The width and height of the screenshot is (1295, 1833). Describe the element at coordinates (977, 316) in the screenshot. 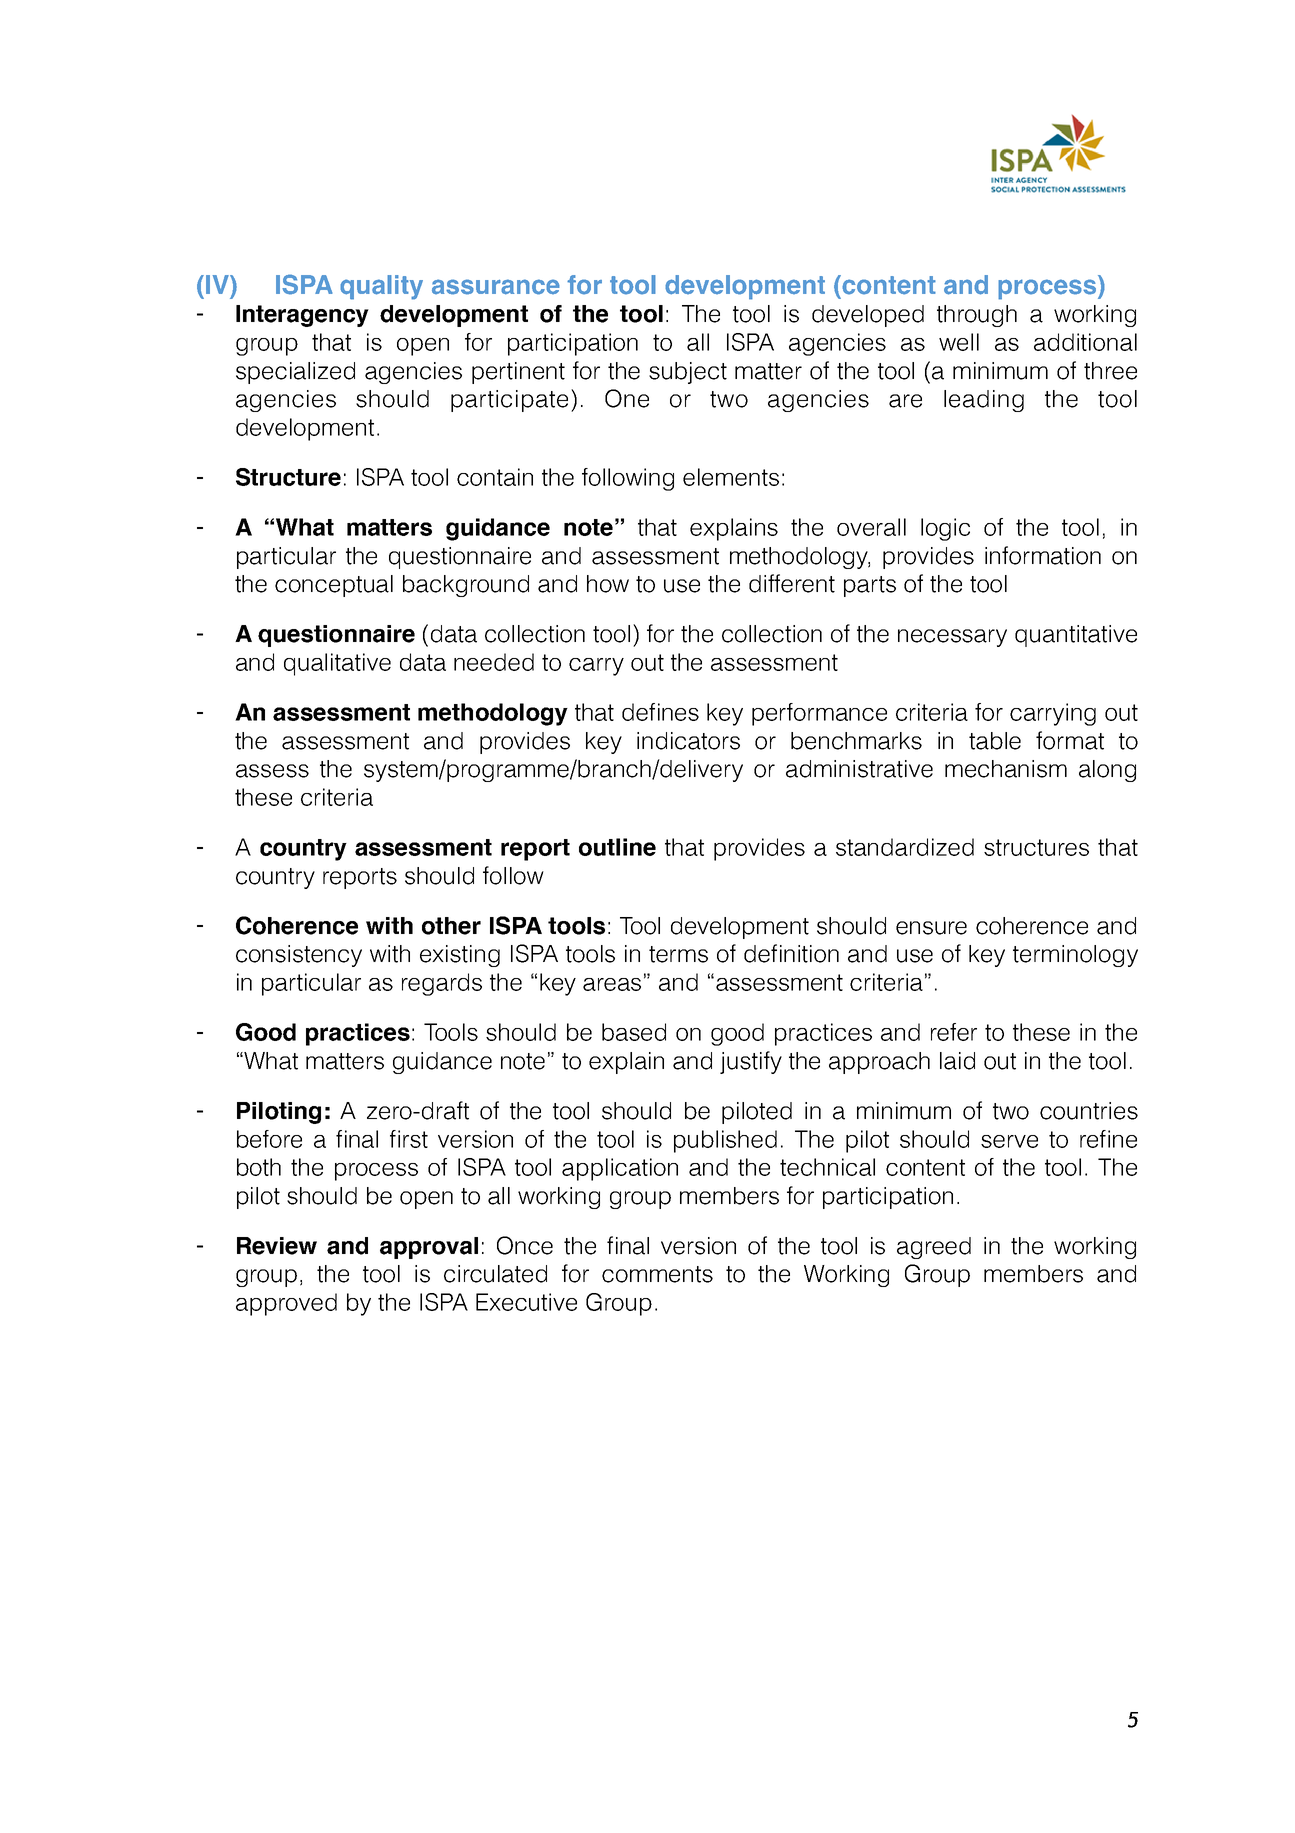

I see `through` at that location.
